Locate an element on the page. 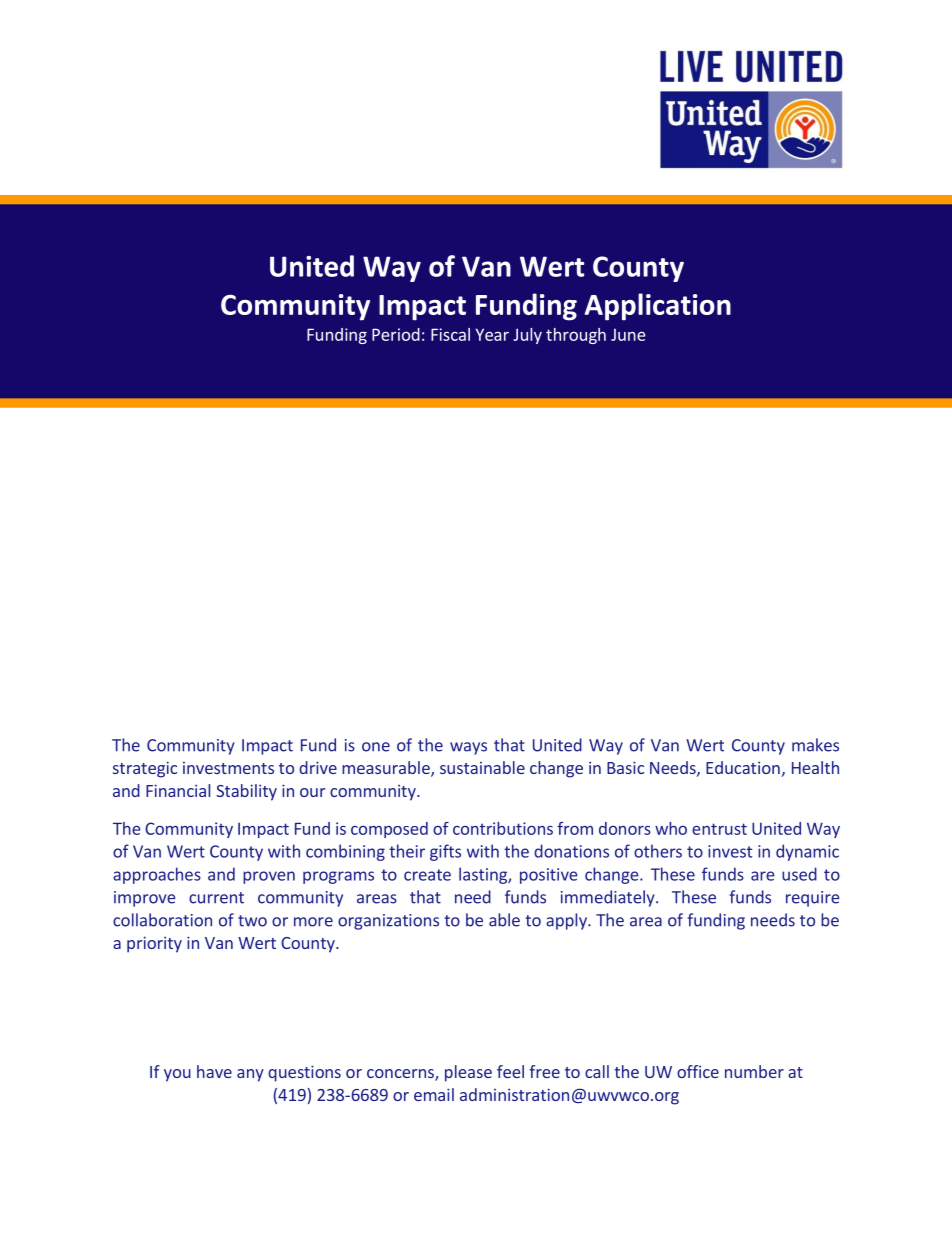  please is located at coordinates (468, 1073).
